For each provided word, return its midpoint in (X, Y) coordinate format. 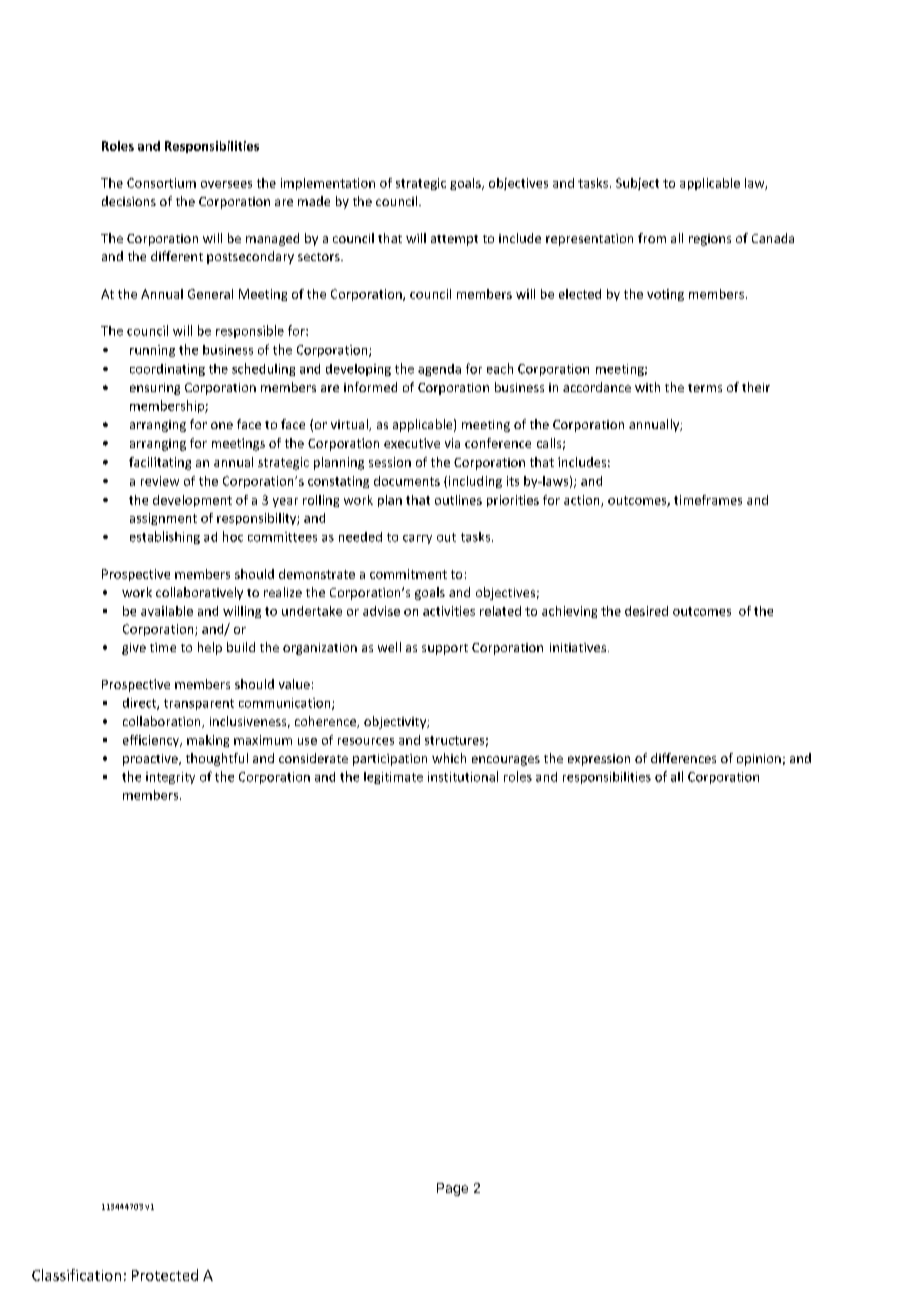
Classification (76, 1275)
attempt (454, 240)
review (160, 481)
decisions (129, 201)
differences (683, 758)
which (449, 758)
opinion (759, 760)
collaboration (163, 722)
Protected (165, 1275)
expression (599, 760)
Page (452, 1189)
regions (710, 240)
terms (705, 388)
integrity (170, 778)
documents (407, 481)
